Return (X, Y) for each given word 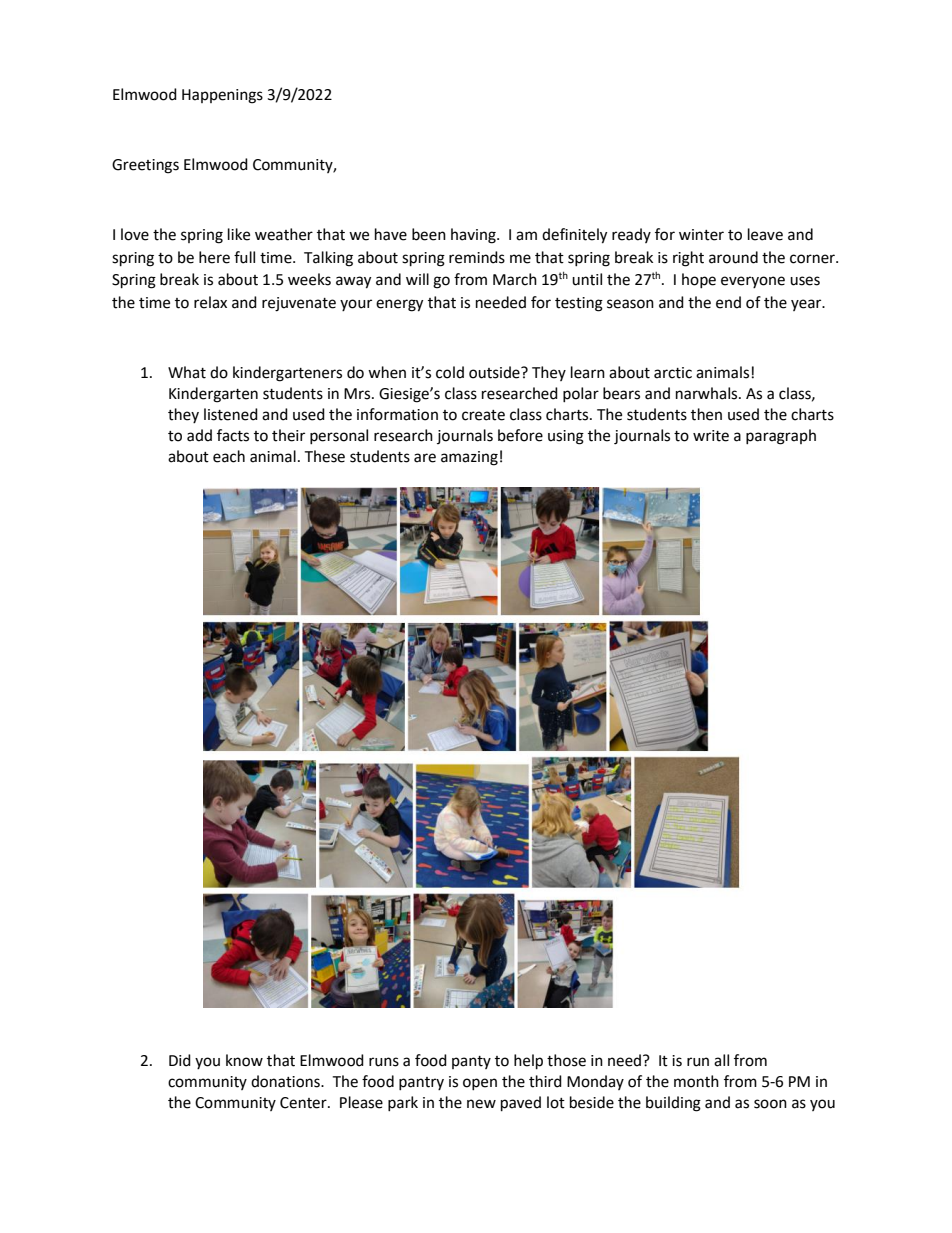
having (474, 236)
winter (701, 235)
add (199, 435)
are (425, 458)
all (721, 1060)
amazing (469, 458)
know (244, 1060)
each (229, 456)
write (711, 436)
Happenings (222, 96)
